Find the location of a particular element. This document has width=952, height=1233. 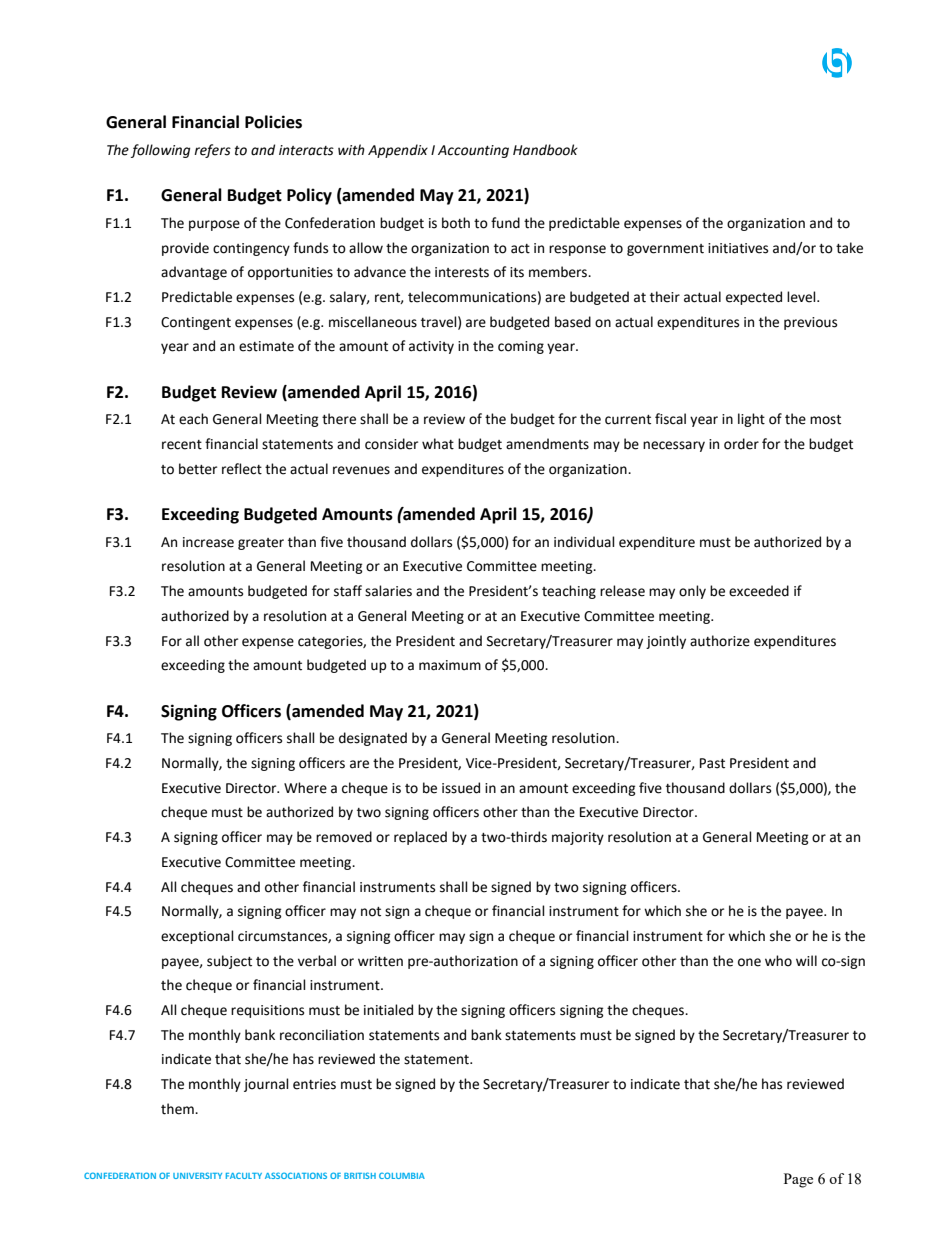

estimate is located at coordinates (266, 346).
